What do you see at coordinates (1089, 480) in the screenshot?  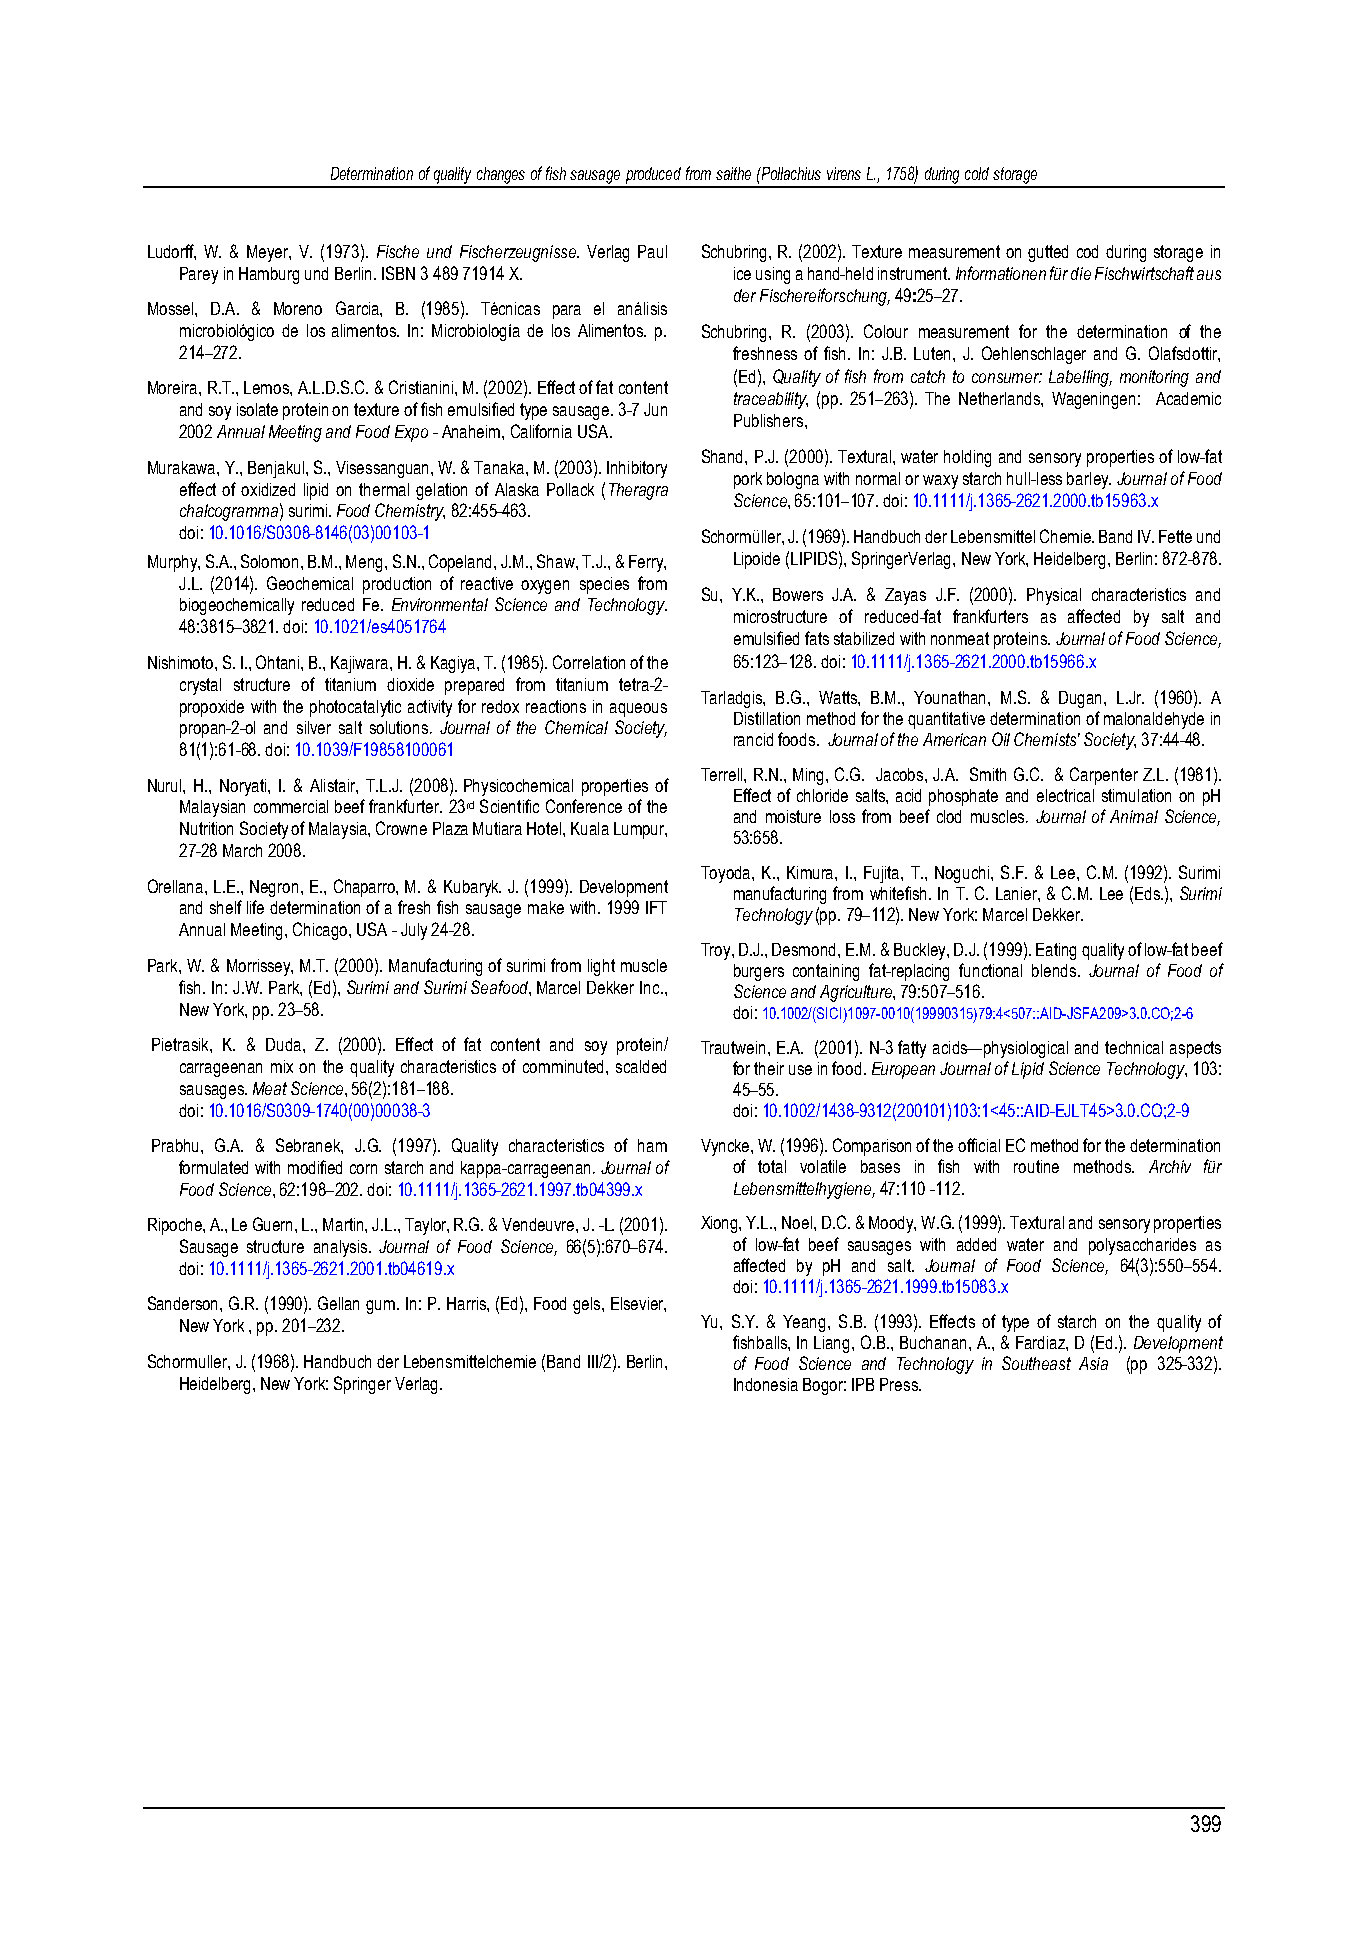 I see `barley` at bounding box center [1089, 480].
